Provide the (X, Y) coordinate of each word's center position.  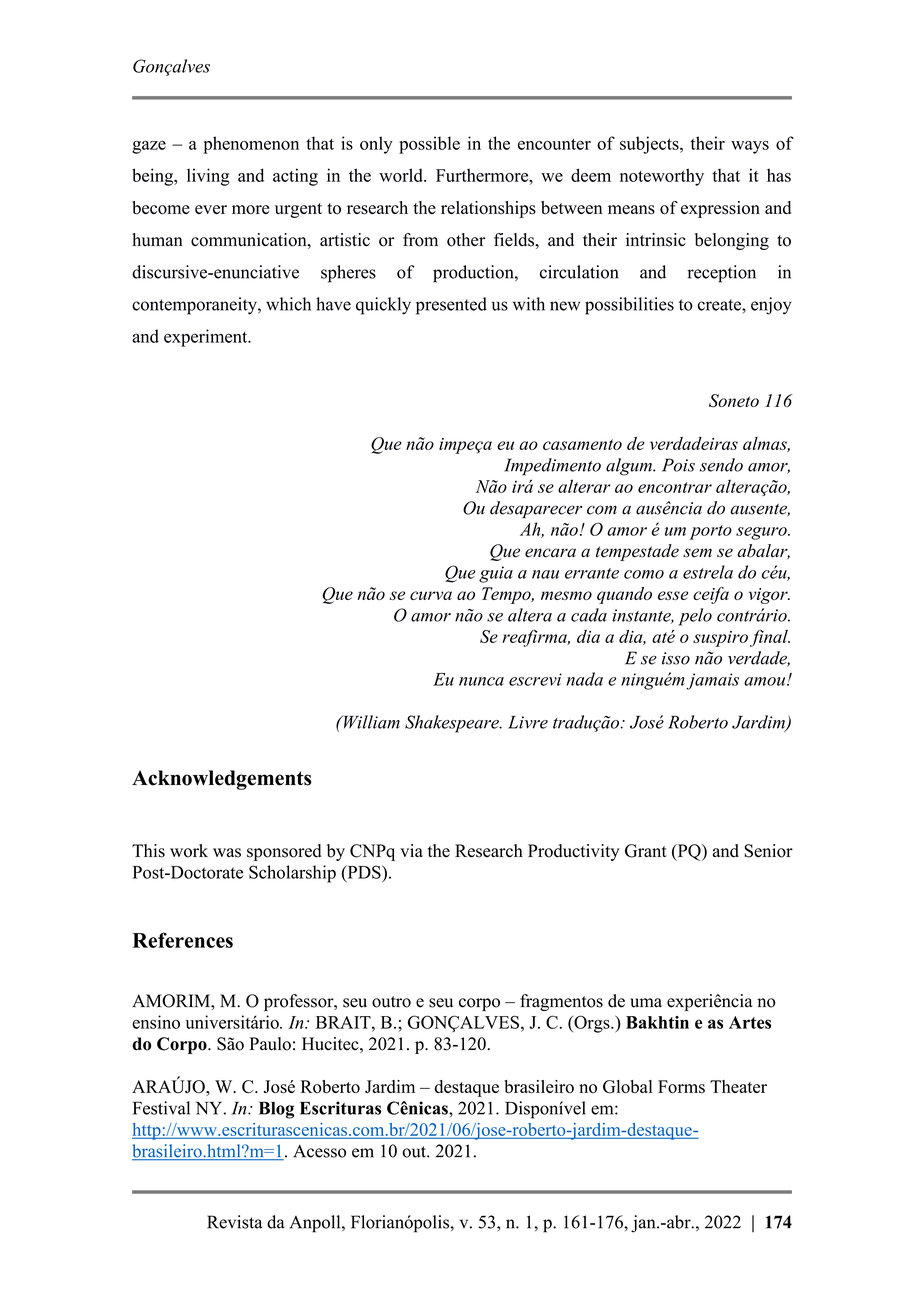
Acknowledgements (221, 780)
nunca (481, 681)
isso (676, 658)
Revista (234, 1222)
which (288, 304)
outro (391, 1002)
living (208, 177)
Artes (750, 1022)
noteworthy (662, 177)
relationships (488, 209)
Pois (678, 465)
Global (628, 1087)
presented (451, 306)
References (183, 940)
